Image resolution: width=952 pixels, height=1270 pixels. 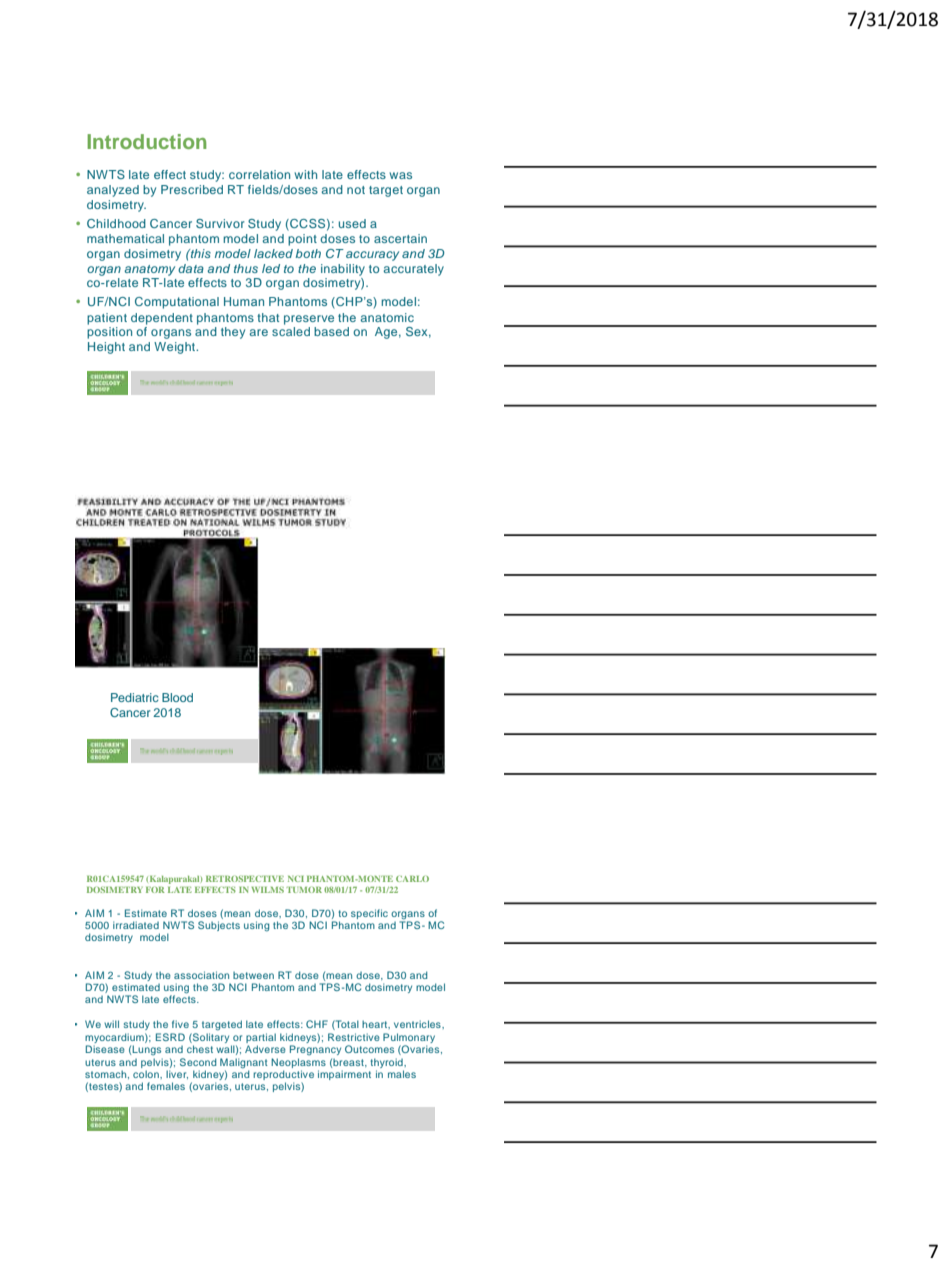 I want to click on colon, so click(x=147, y=1074).
